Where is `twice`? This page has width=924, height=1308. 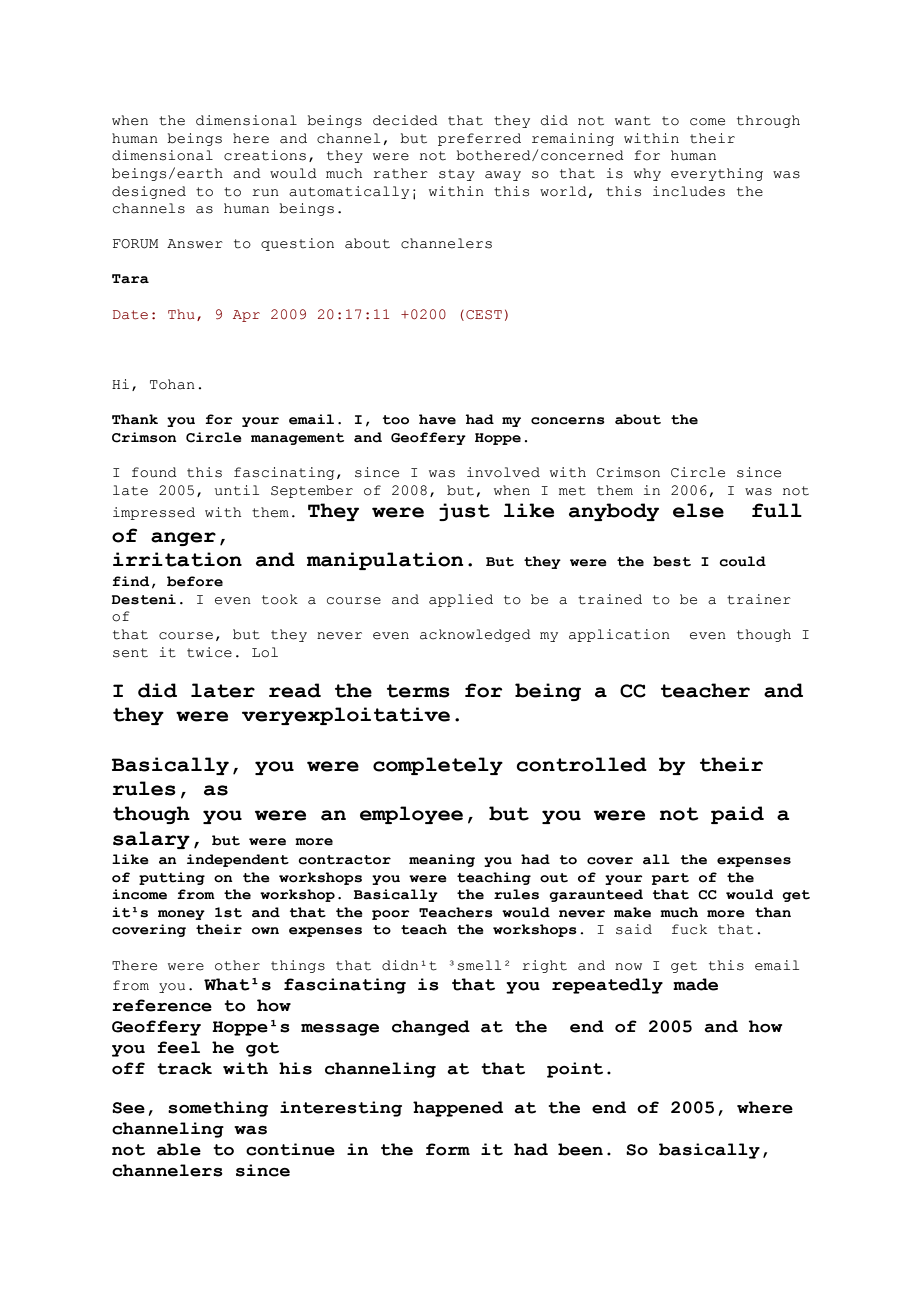 twice is located at coordinates (209, 652).
